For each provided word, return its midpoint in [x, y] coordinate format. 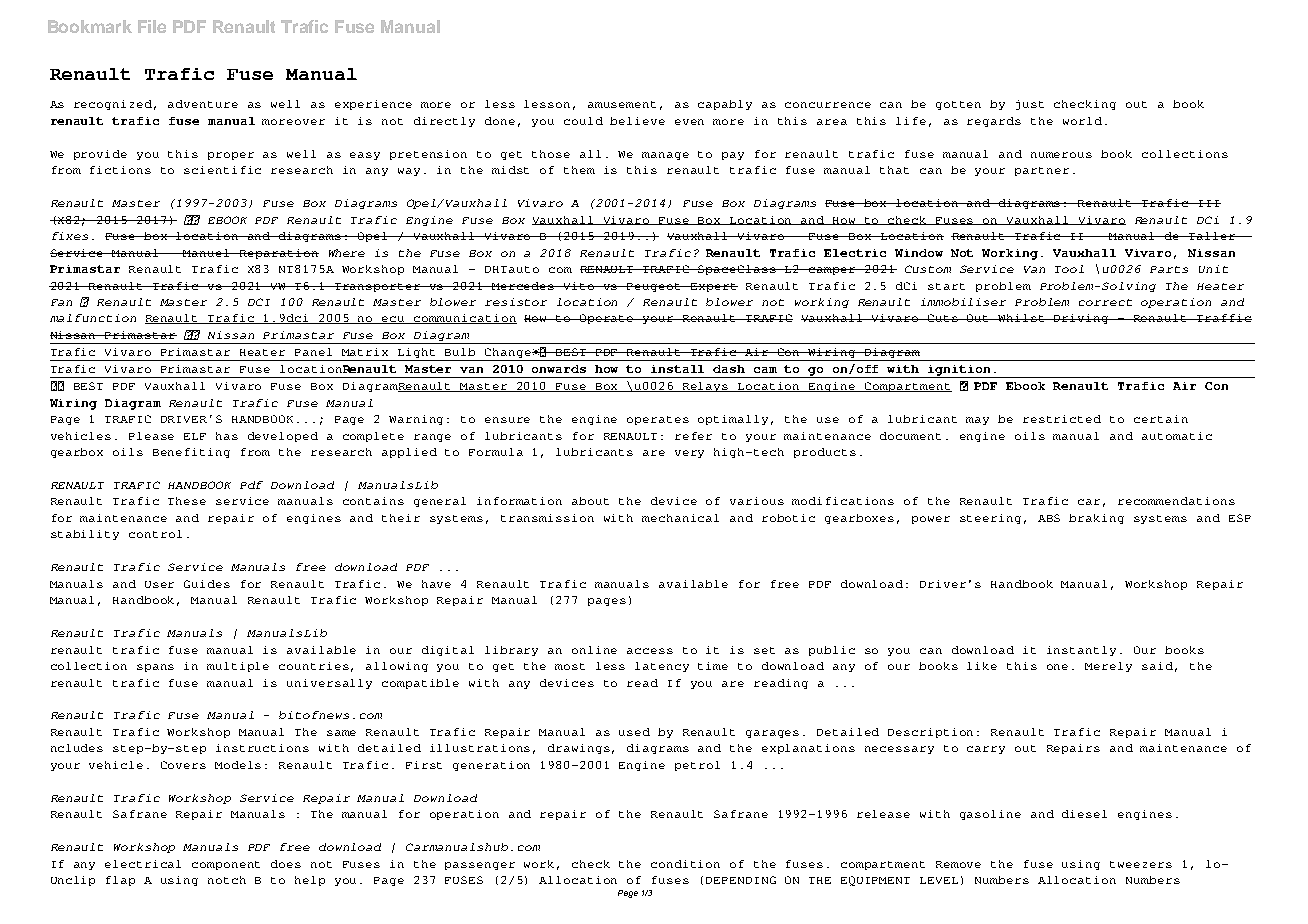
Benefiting [191, 453]
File [152, 26]
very [689, 454]
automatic [1177, 436]
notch [227, 880]
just [1030, 105]
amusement [622, 104]
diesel [1084, 814]
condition [685, 864]
